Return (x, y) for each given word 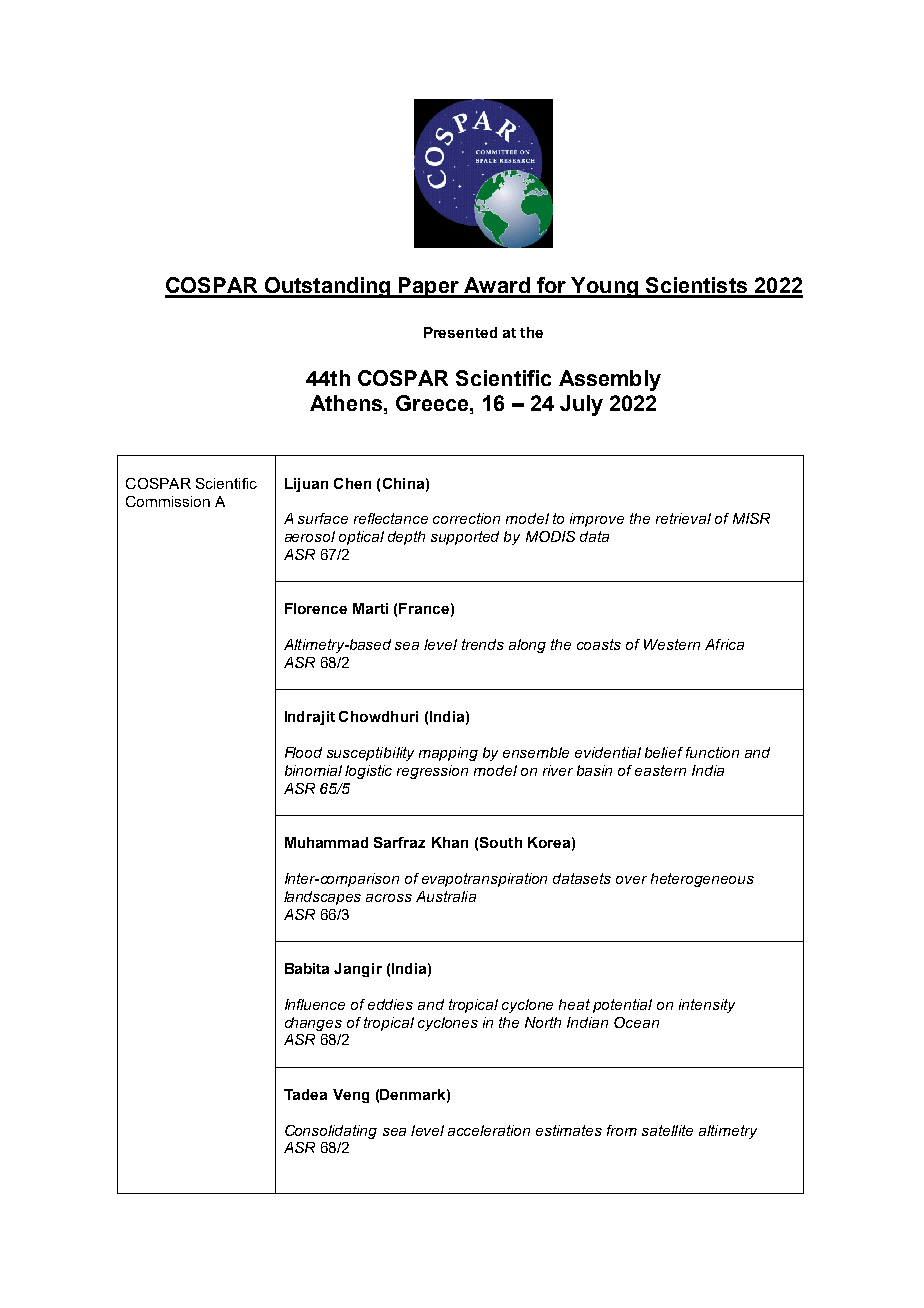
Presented (460, 332)
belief (664, 752)
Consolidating (331, 1132)
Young (604, 287)
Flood (303, 752)
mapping (448, 754)
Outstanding (327, 287)
